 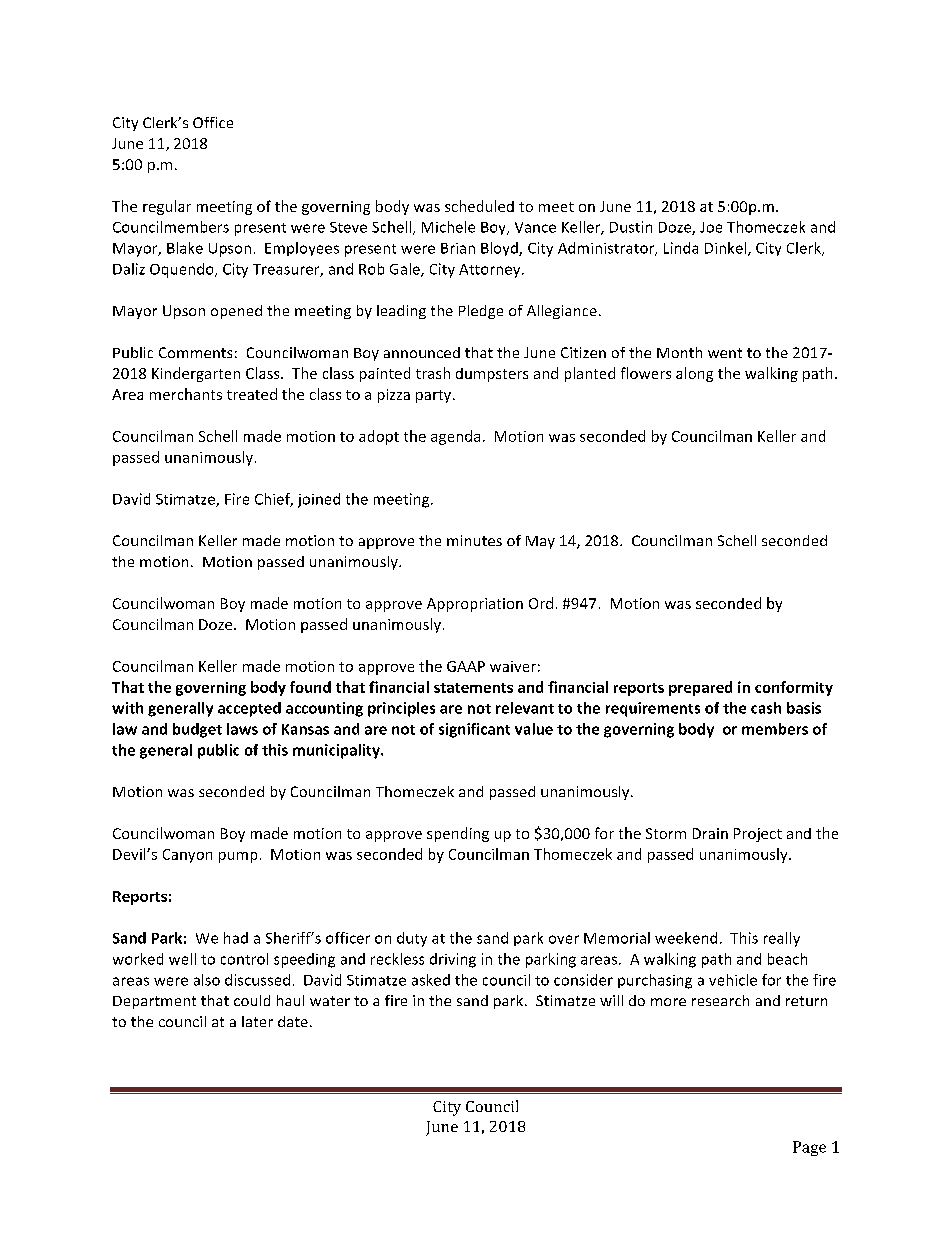 What do you see at coordinates (448, 227) in the page?
I see `Michele` at bounding box center [448, 227].
